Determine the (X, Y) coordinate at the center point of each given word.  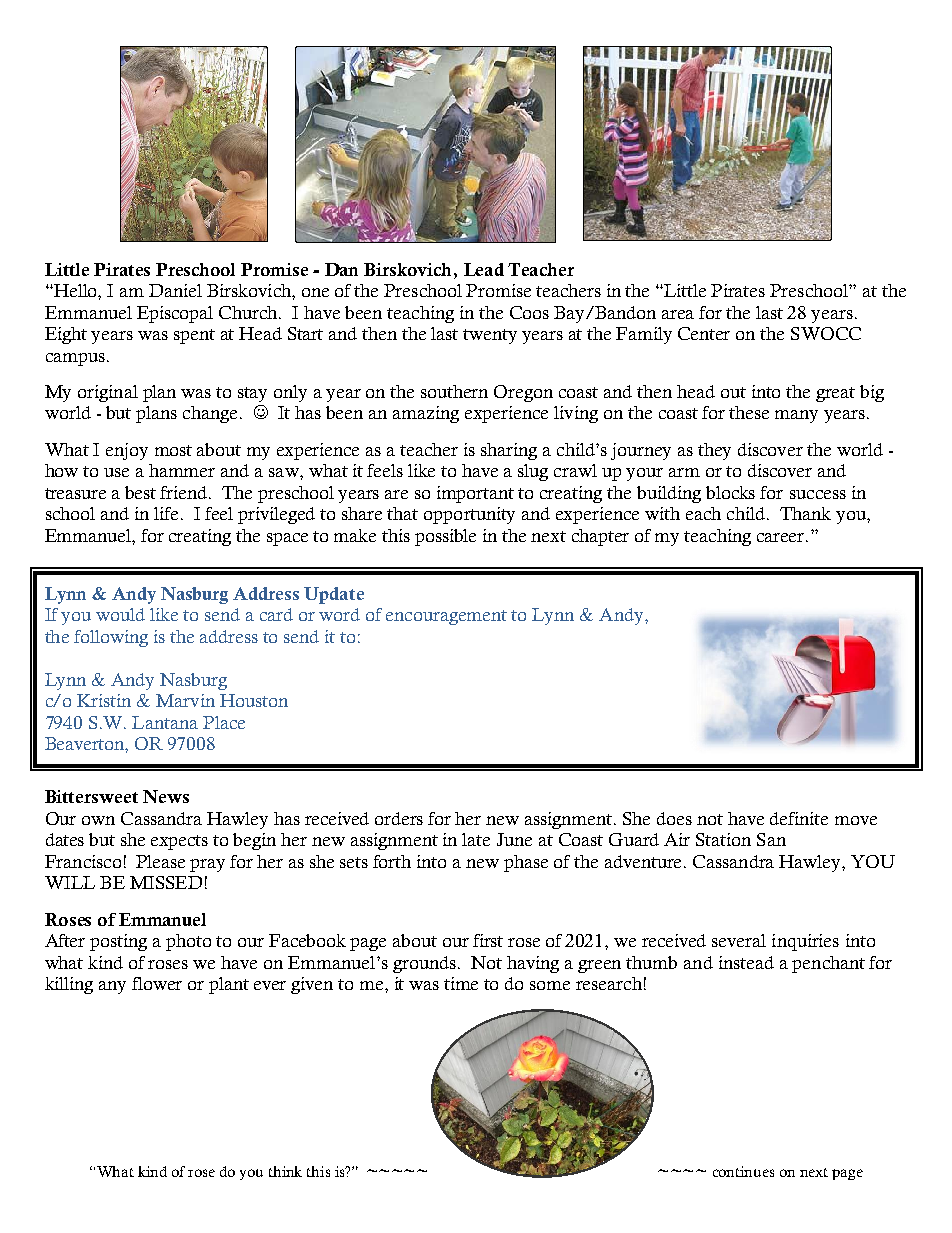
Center (704, 333)
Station (723, 839)
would (120, 614)
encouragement (446, 617)
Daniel (175, 290)
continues (743, 1171)
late (476, 839)
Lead (484, 269)
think (285, 1171)
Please (160, 861)
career (782, 537)
